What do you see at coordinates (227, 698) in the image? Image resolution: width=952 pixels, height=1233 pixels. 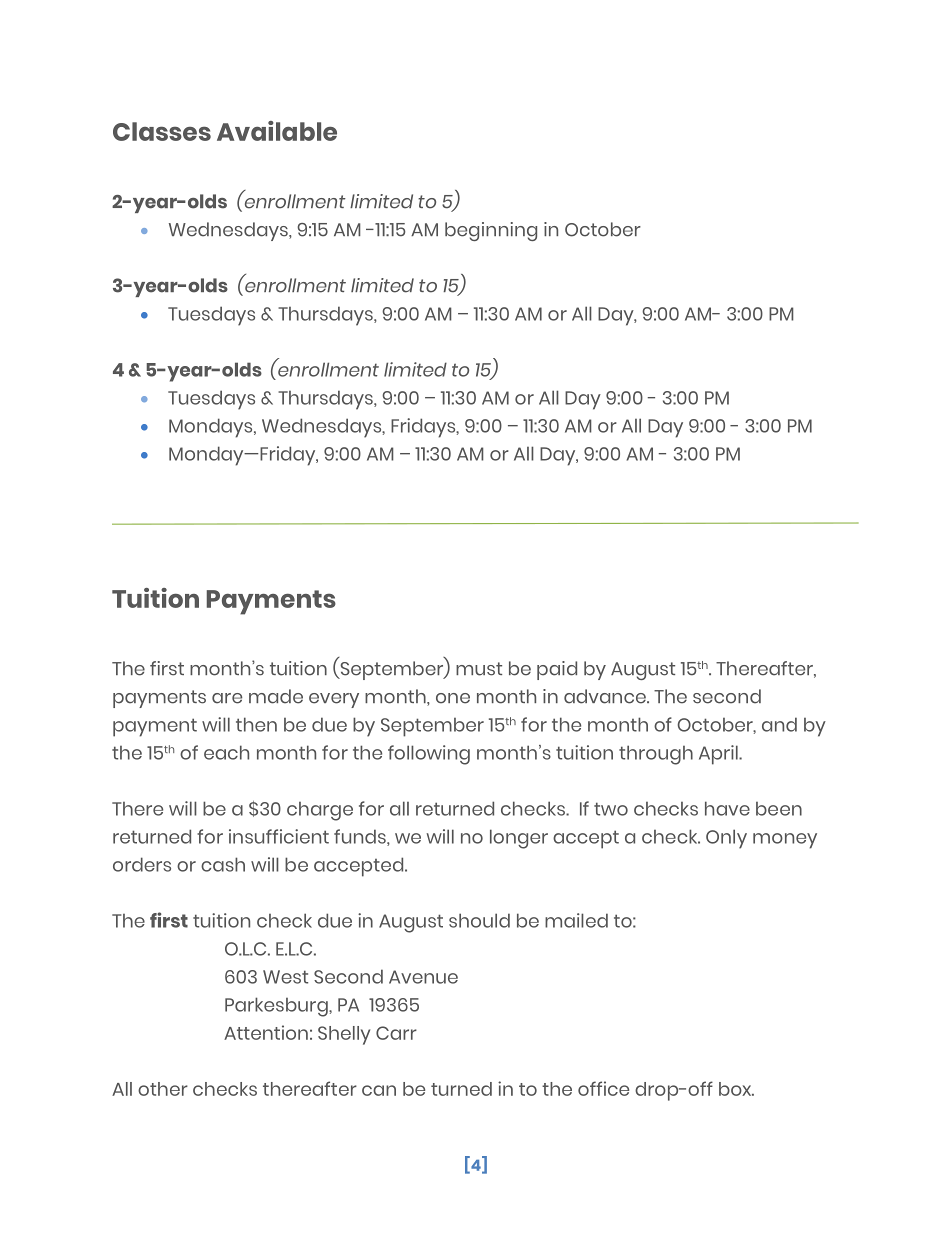 I see `are` at bounding box center [227, 698].
